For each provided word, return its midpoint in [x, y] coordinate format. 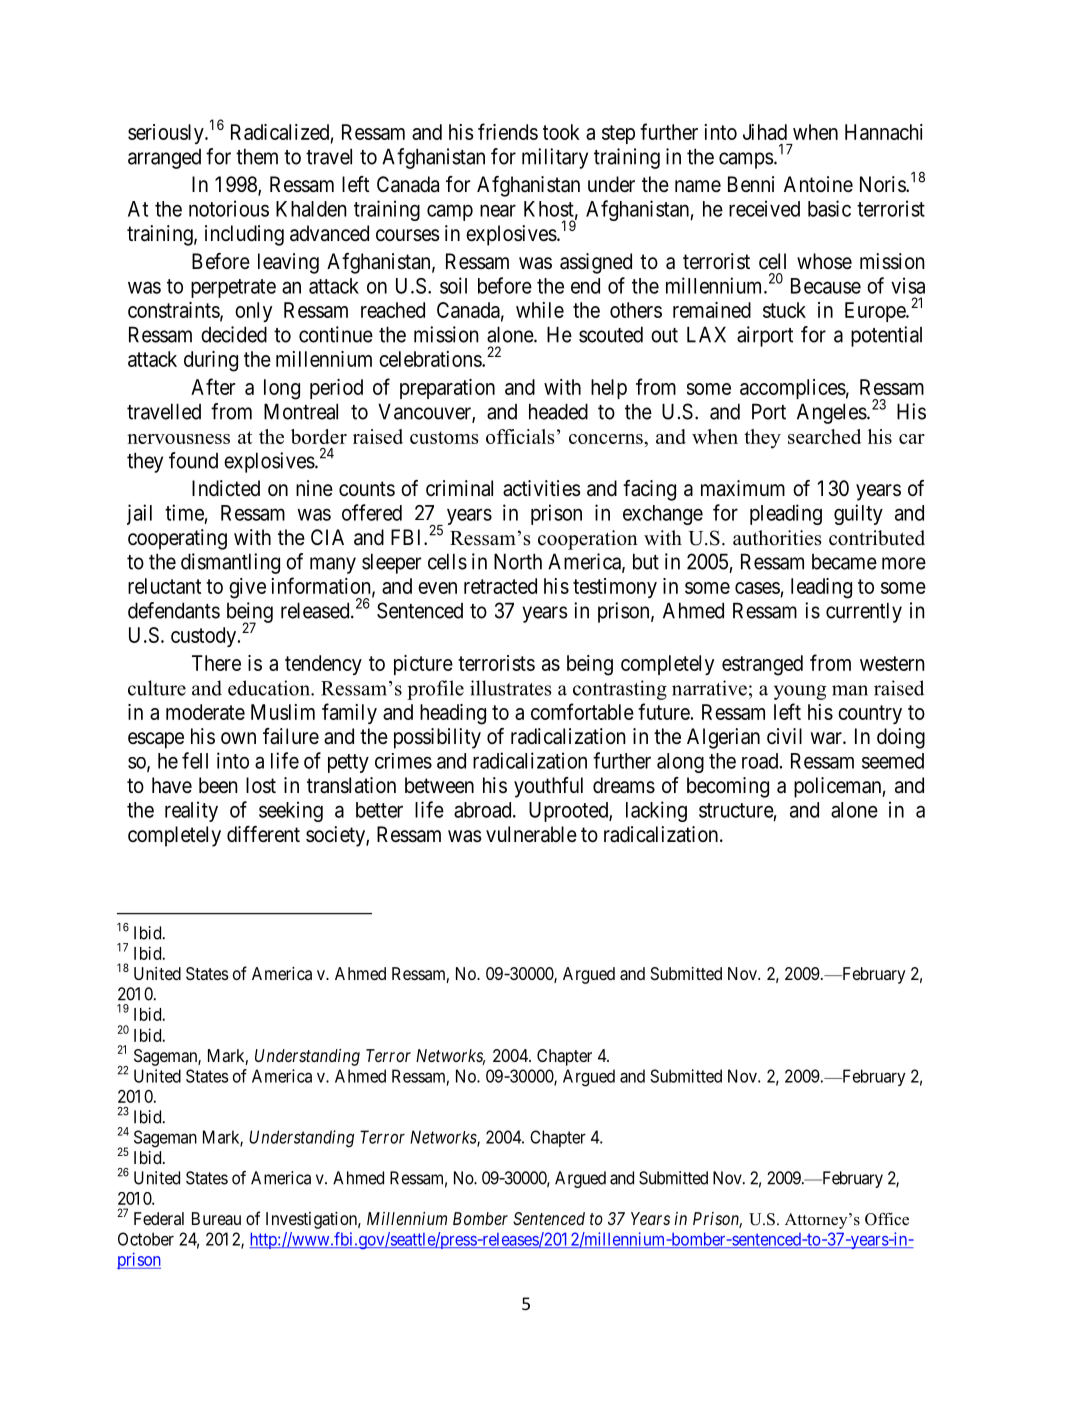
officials [520, 436]
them [257, 156]
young [800, 692]
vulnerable [531, 834]
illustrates [511, 688]
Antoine [818, 184]
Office [887, 1219]
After [213, 386]
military [555, 158]
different [263, 834]
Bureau [216, 1218]
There [216, 663]
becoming [728, 787]
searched [824, 436]
